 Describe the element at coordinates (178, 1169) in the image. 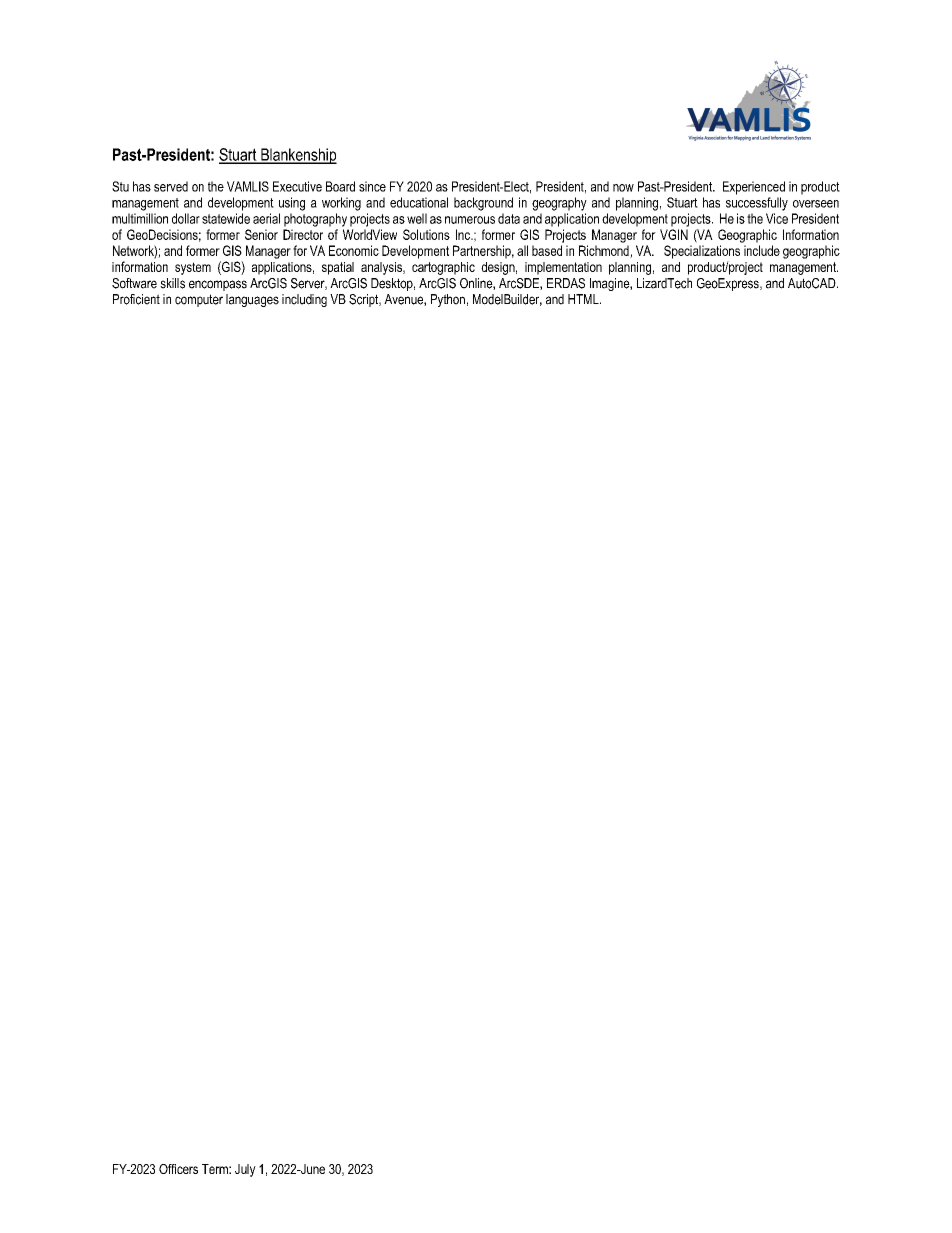

I see `Officers` at that location.
